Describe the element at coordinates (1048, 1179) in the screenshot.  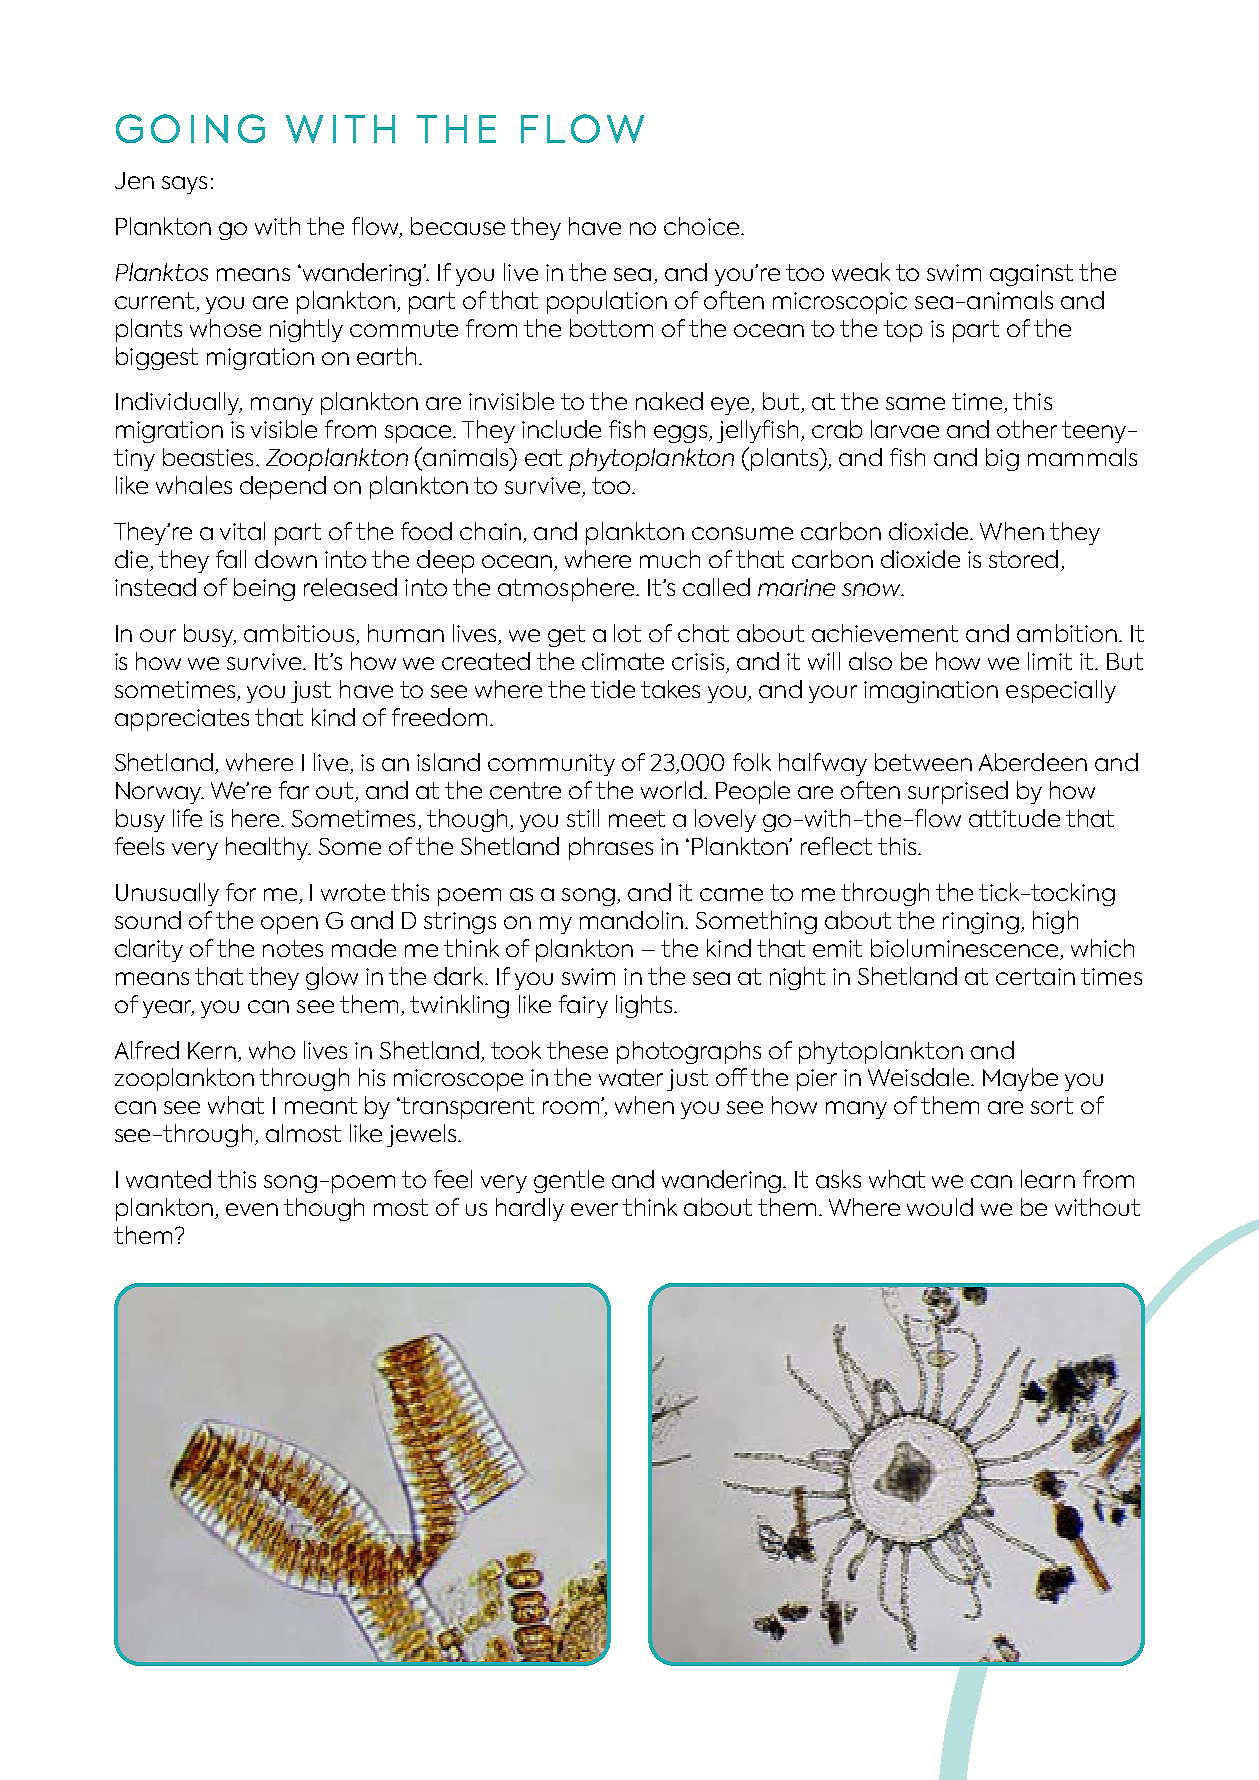
I see `learn` at that location.
